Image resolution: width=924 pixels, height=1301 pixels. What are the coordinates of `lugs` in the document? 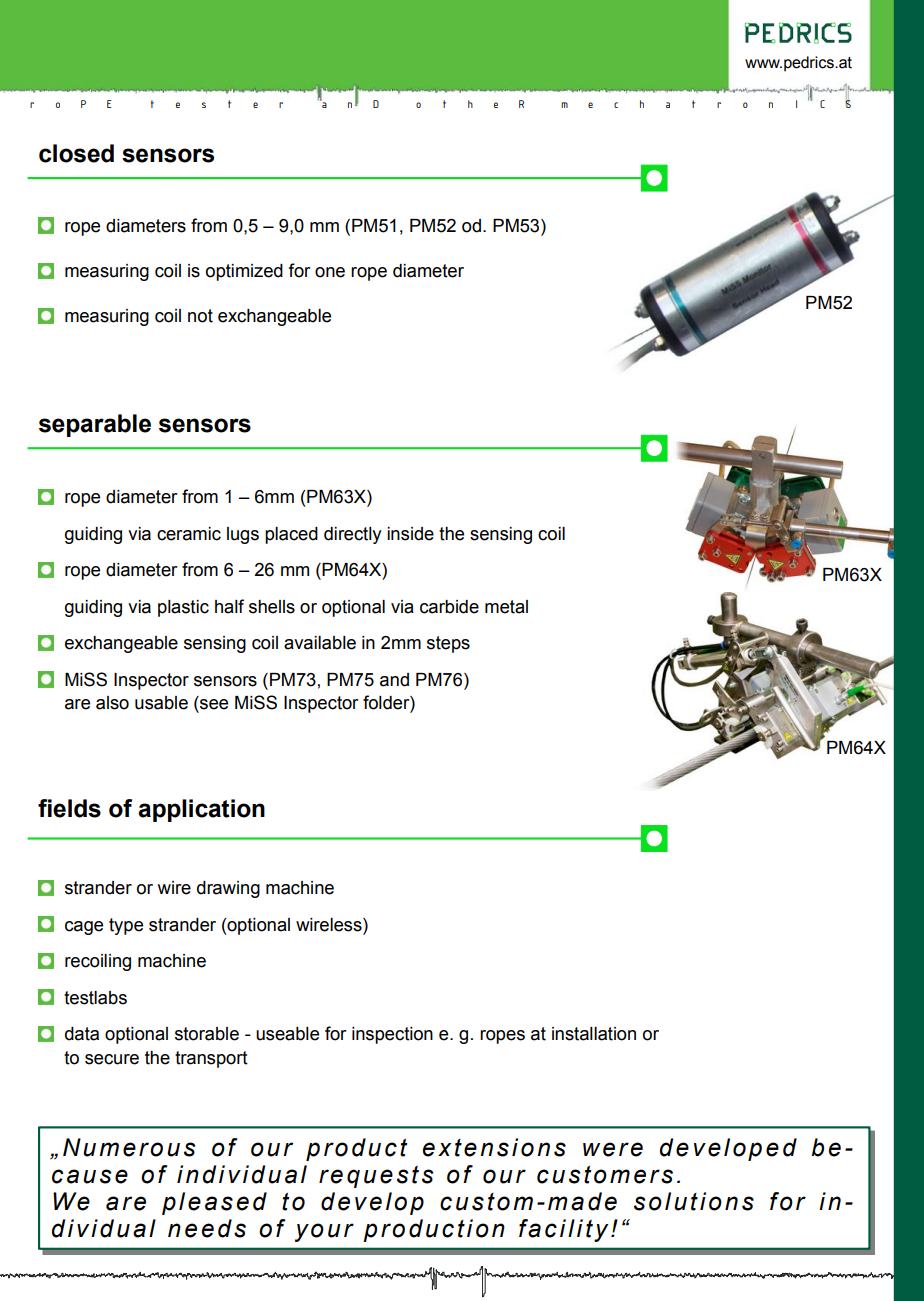 It's located at (243, 535).
